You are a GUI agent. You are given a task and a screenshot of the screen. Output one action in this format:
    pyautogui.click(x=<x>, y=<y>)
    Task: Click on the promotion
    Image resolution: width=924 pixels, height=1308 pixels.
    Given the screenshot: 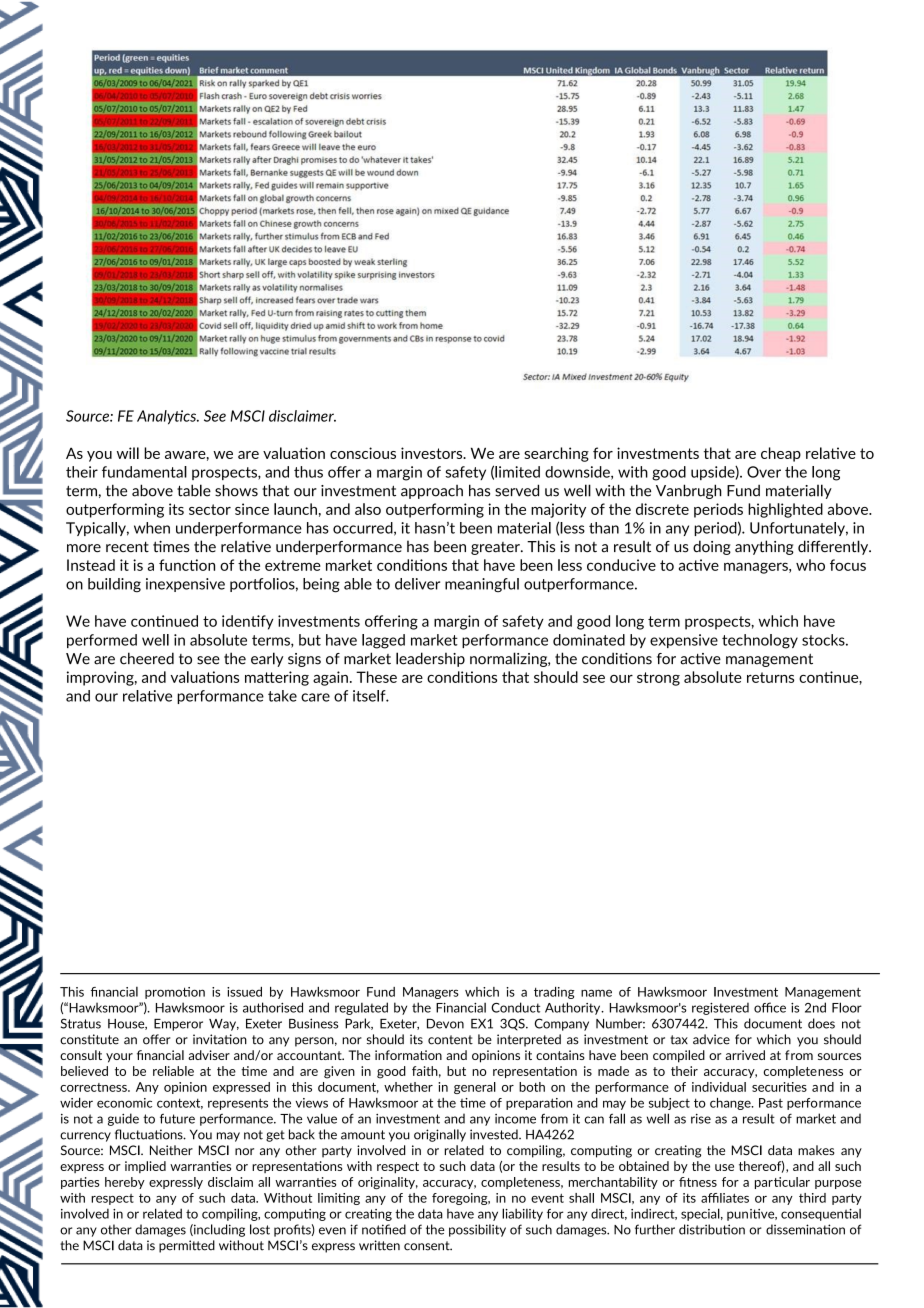 What is the action you would take?
    pyautogui.click(x=175, y=993)
